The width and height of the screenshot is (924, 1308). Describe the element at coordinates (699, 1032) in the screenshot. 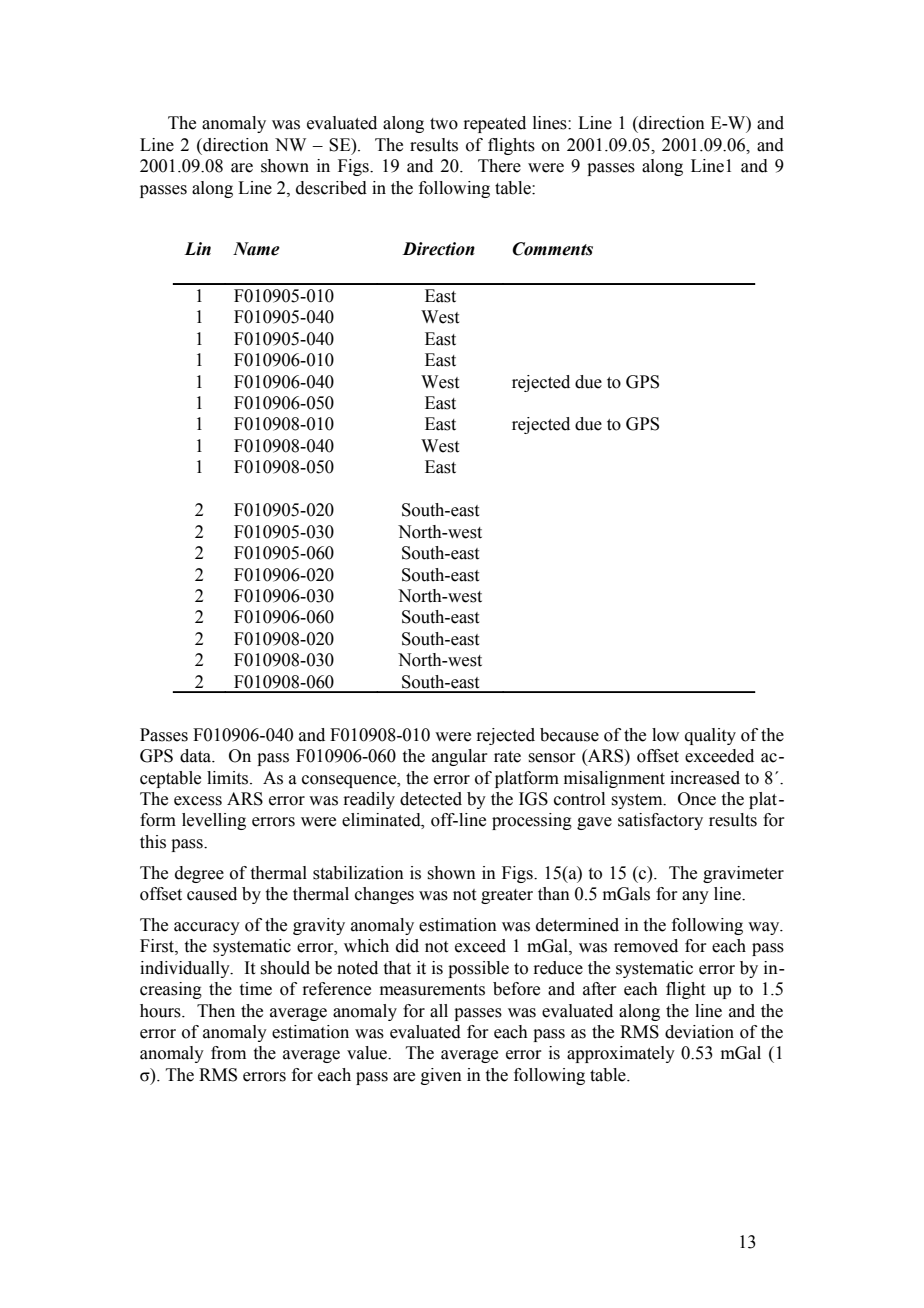

I see `deviation` at that location.
